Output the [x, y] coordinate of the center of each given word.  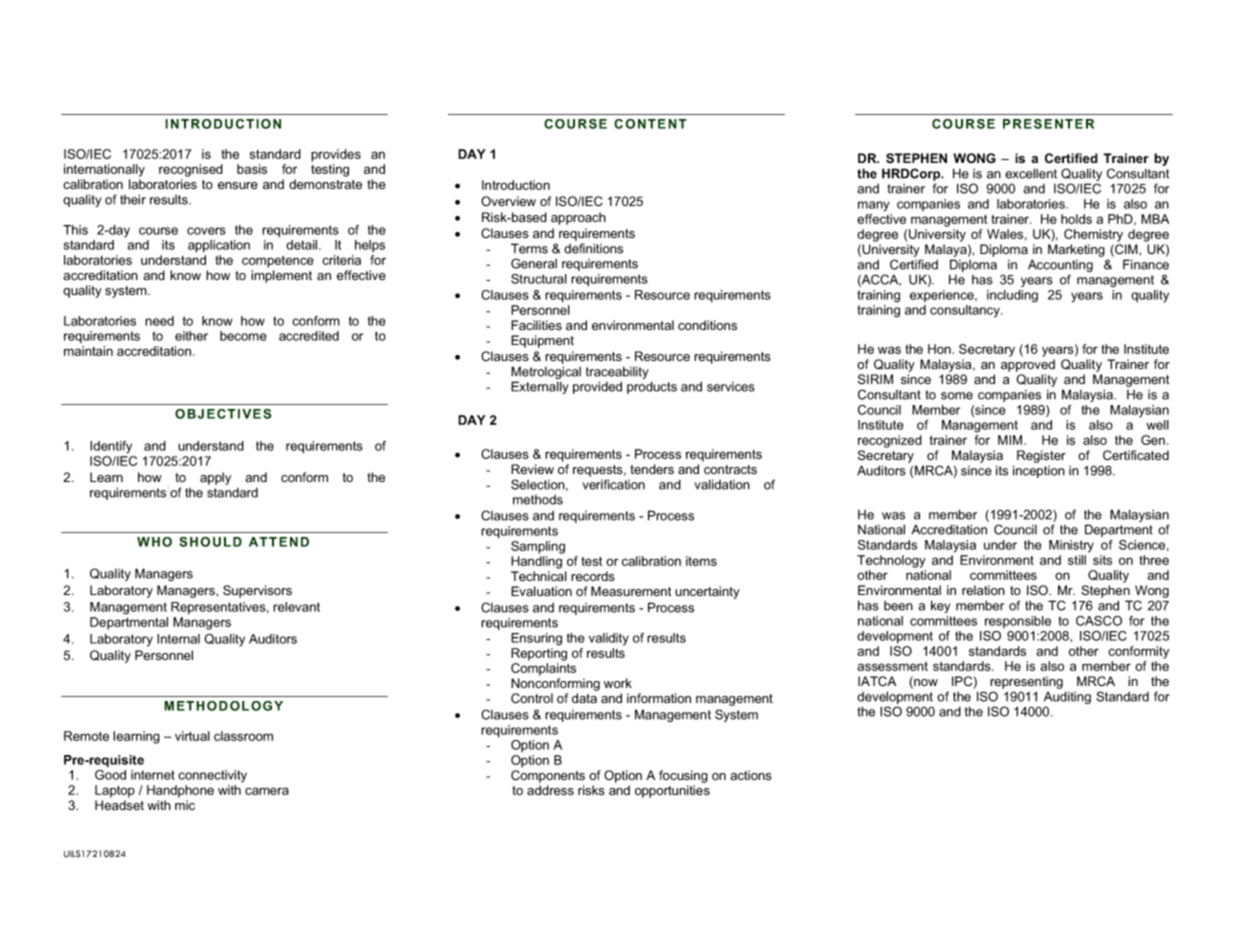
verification [613, 484]
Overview [508, 201]
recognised [191, 170]
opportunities [672, 791]
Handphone [180, 791]
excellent [1031, 173]
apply [215, 478]
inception [1039, 471]
